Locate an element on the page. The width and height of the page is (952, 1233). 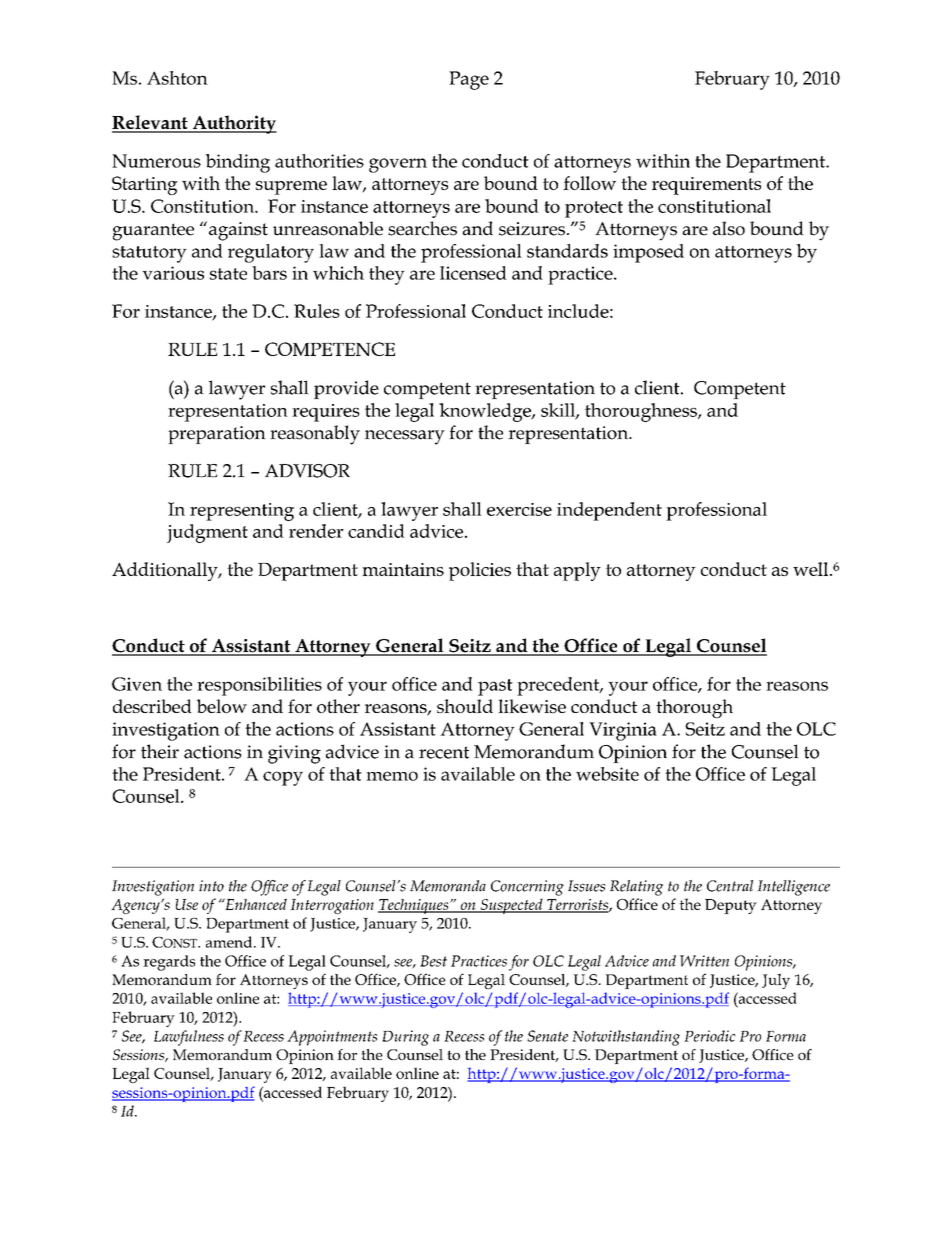
Authority is located at coordinates (233, 124).
